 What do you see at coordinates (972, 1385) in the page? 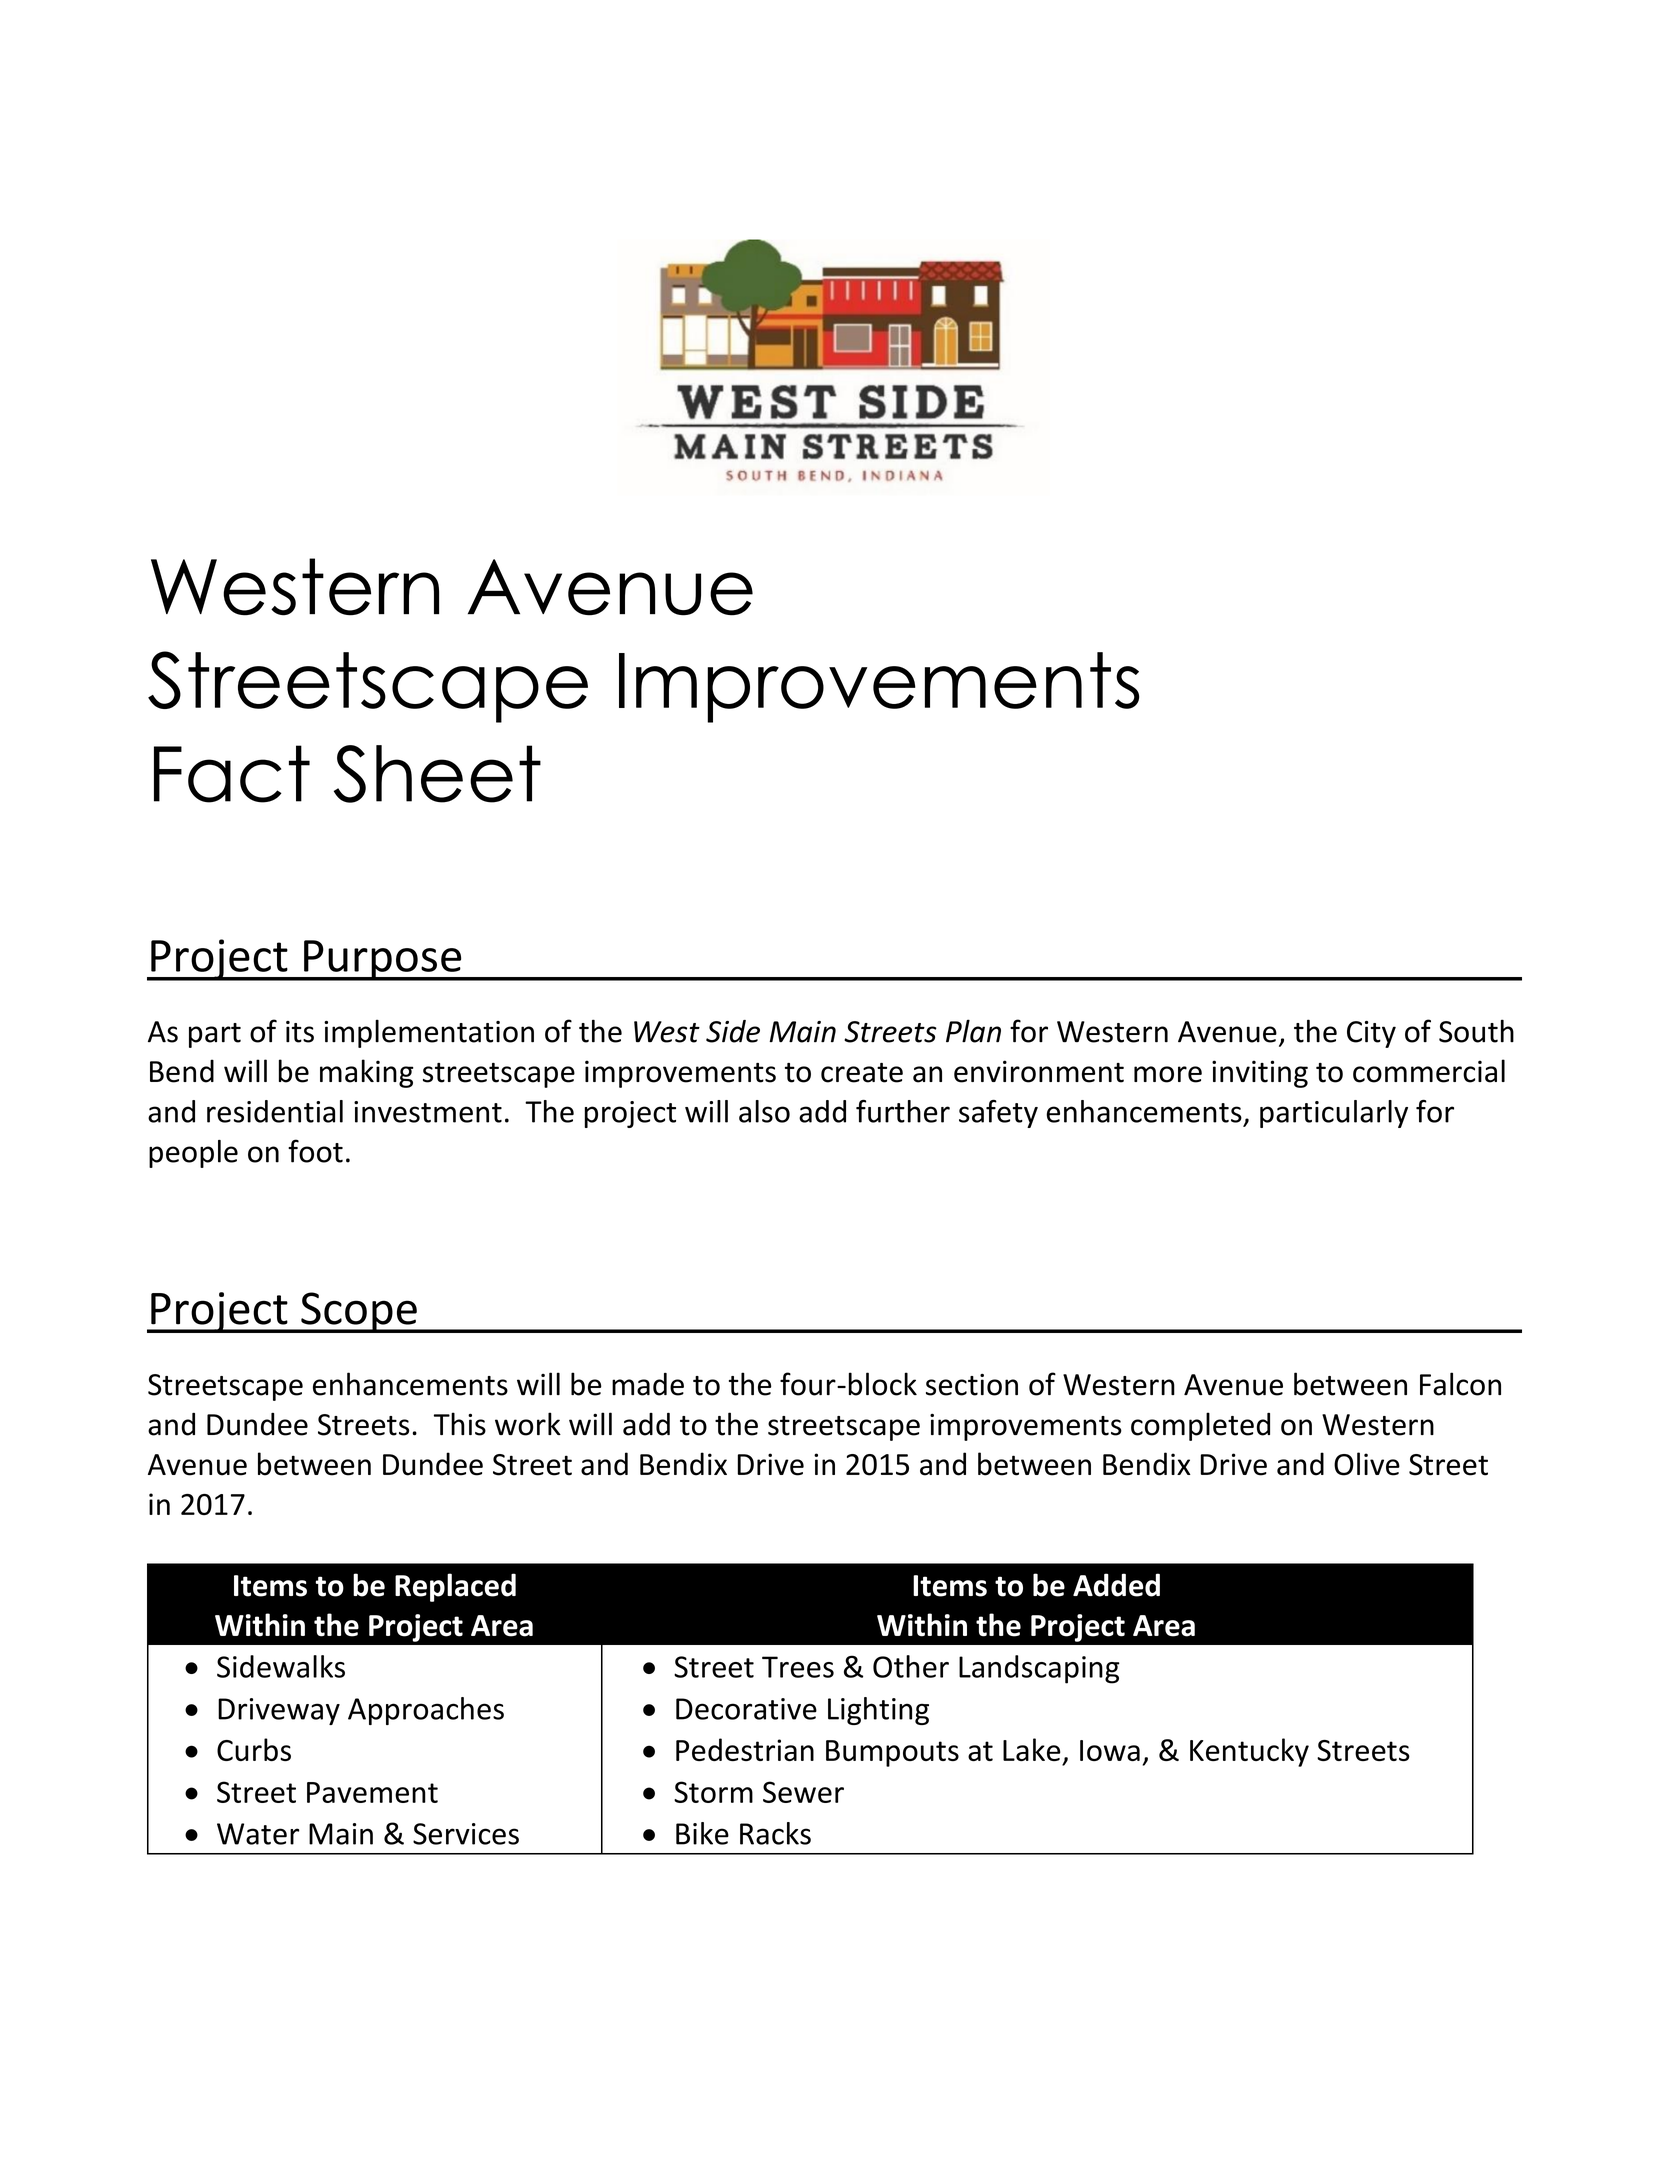
I see `section` at bounding box center [972, 1385].
